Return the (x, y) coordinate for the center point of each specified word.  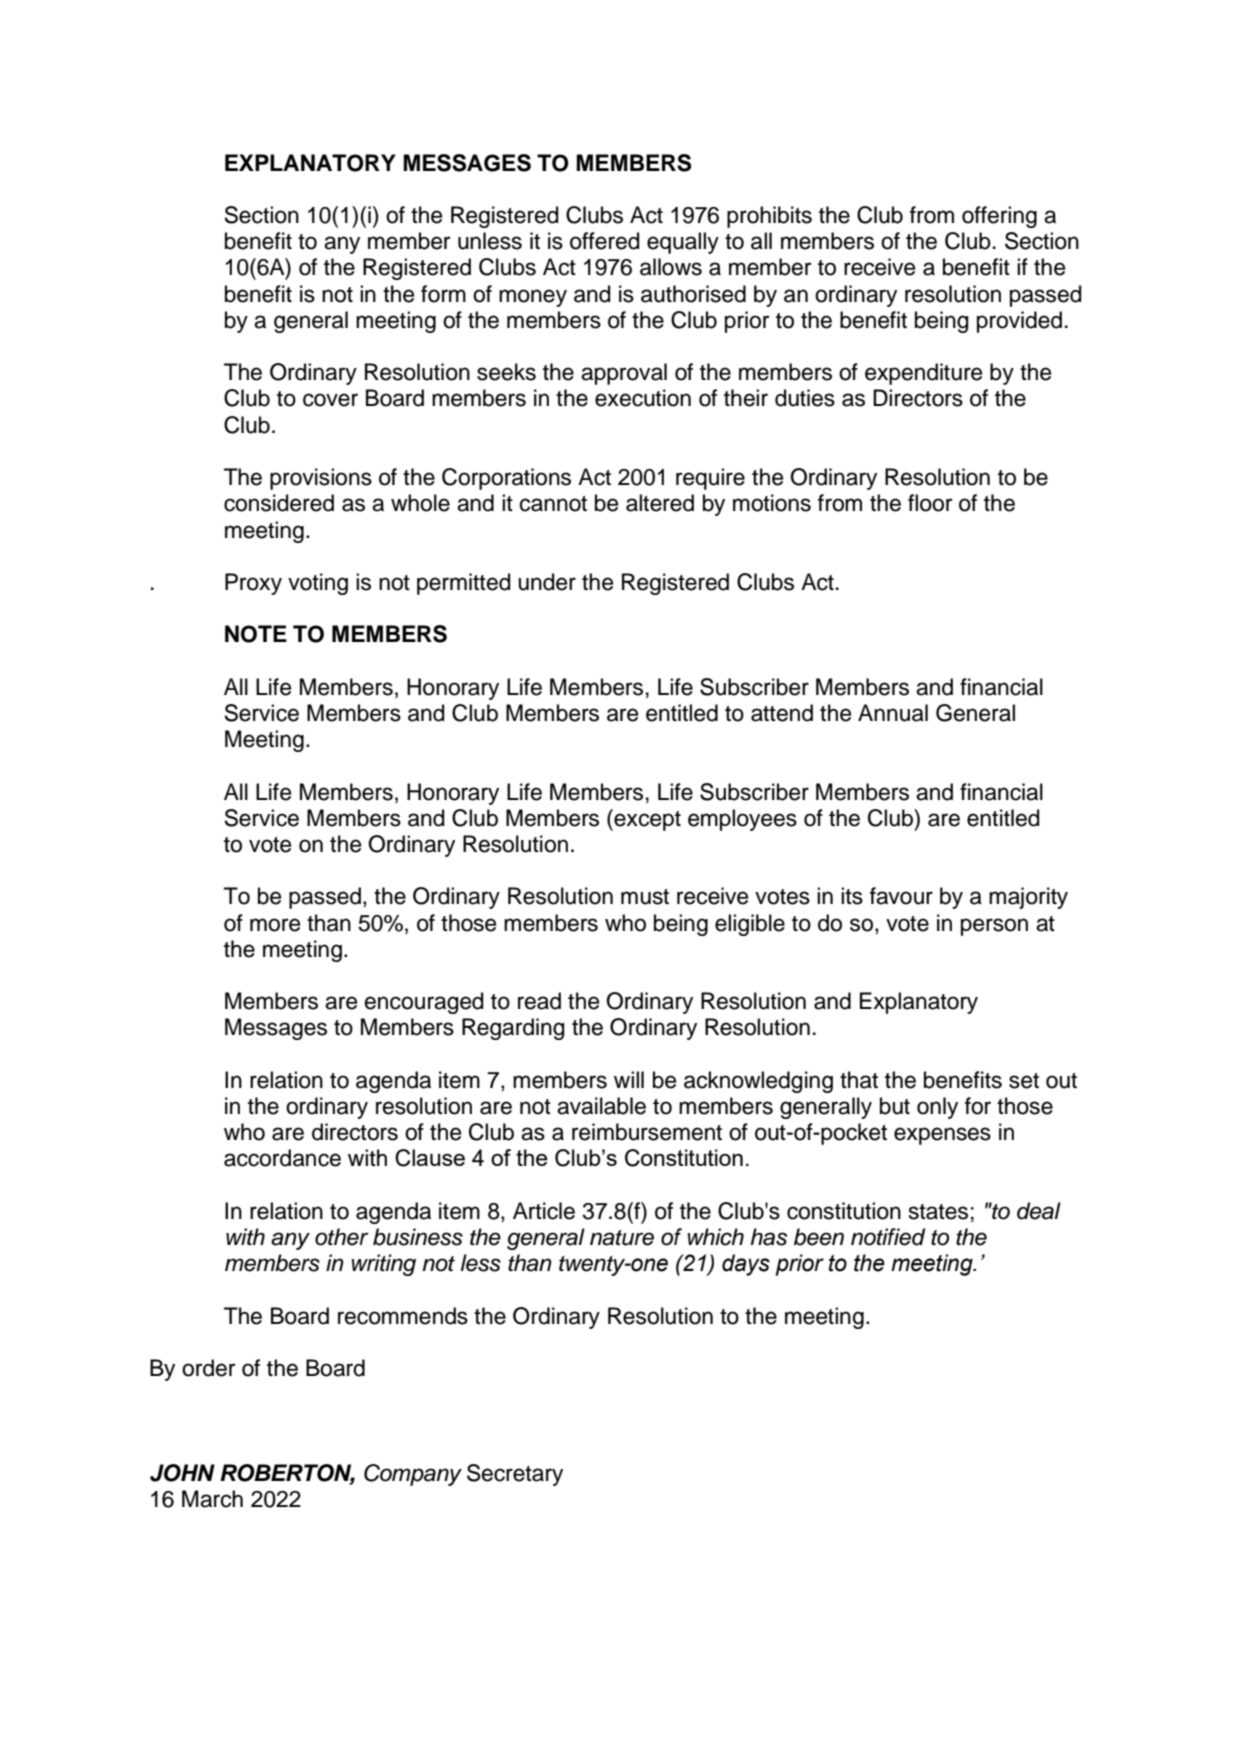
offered (605, 241)
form (443, 294)
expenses (942, 1136)
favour (901, 896)
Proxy (253, 584)
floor (930, 503)
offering (999, 217)
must (645, 897)
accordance (282, 1158)
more (275, 925)
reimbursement (647, 1132)
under (547, 582)
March (212, 1499)
